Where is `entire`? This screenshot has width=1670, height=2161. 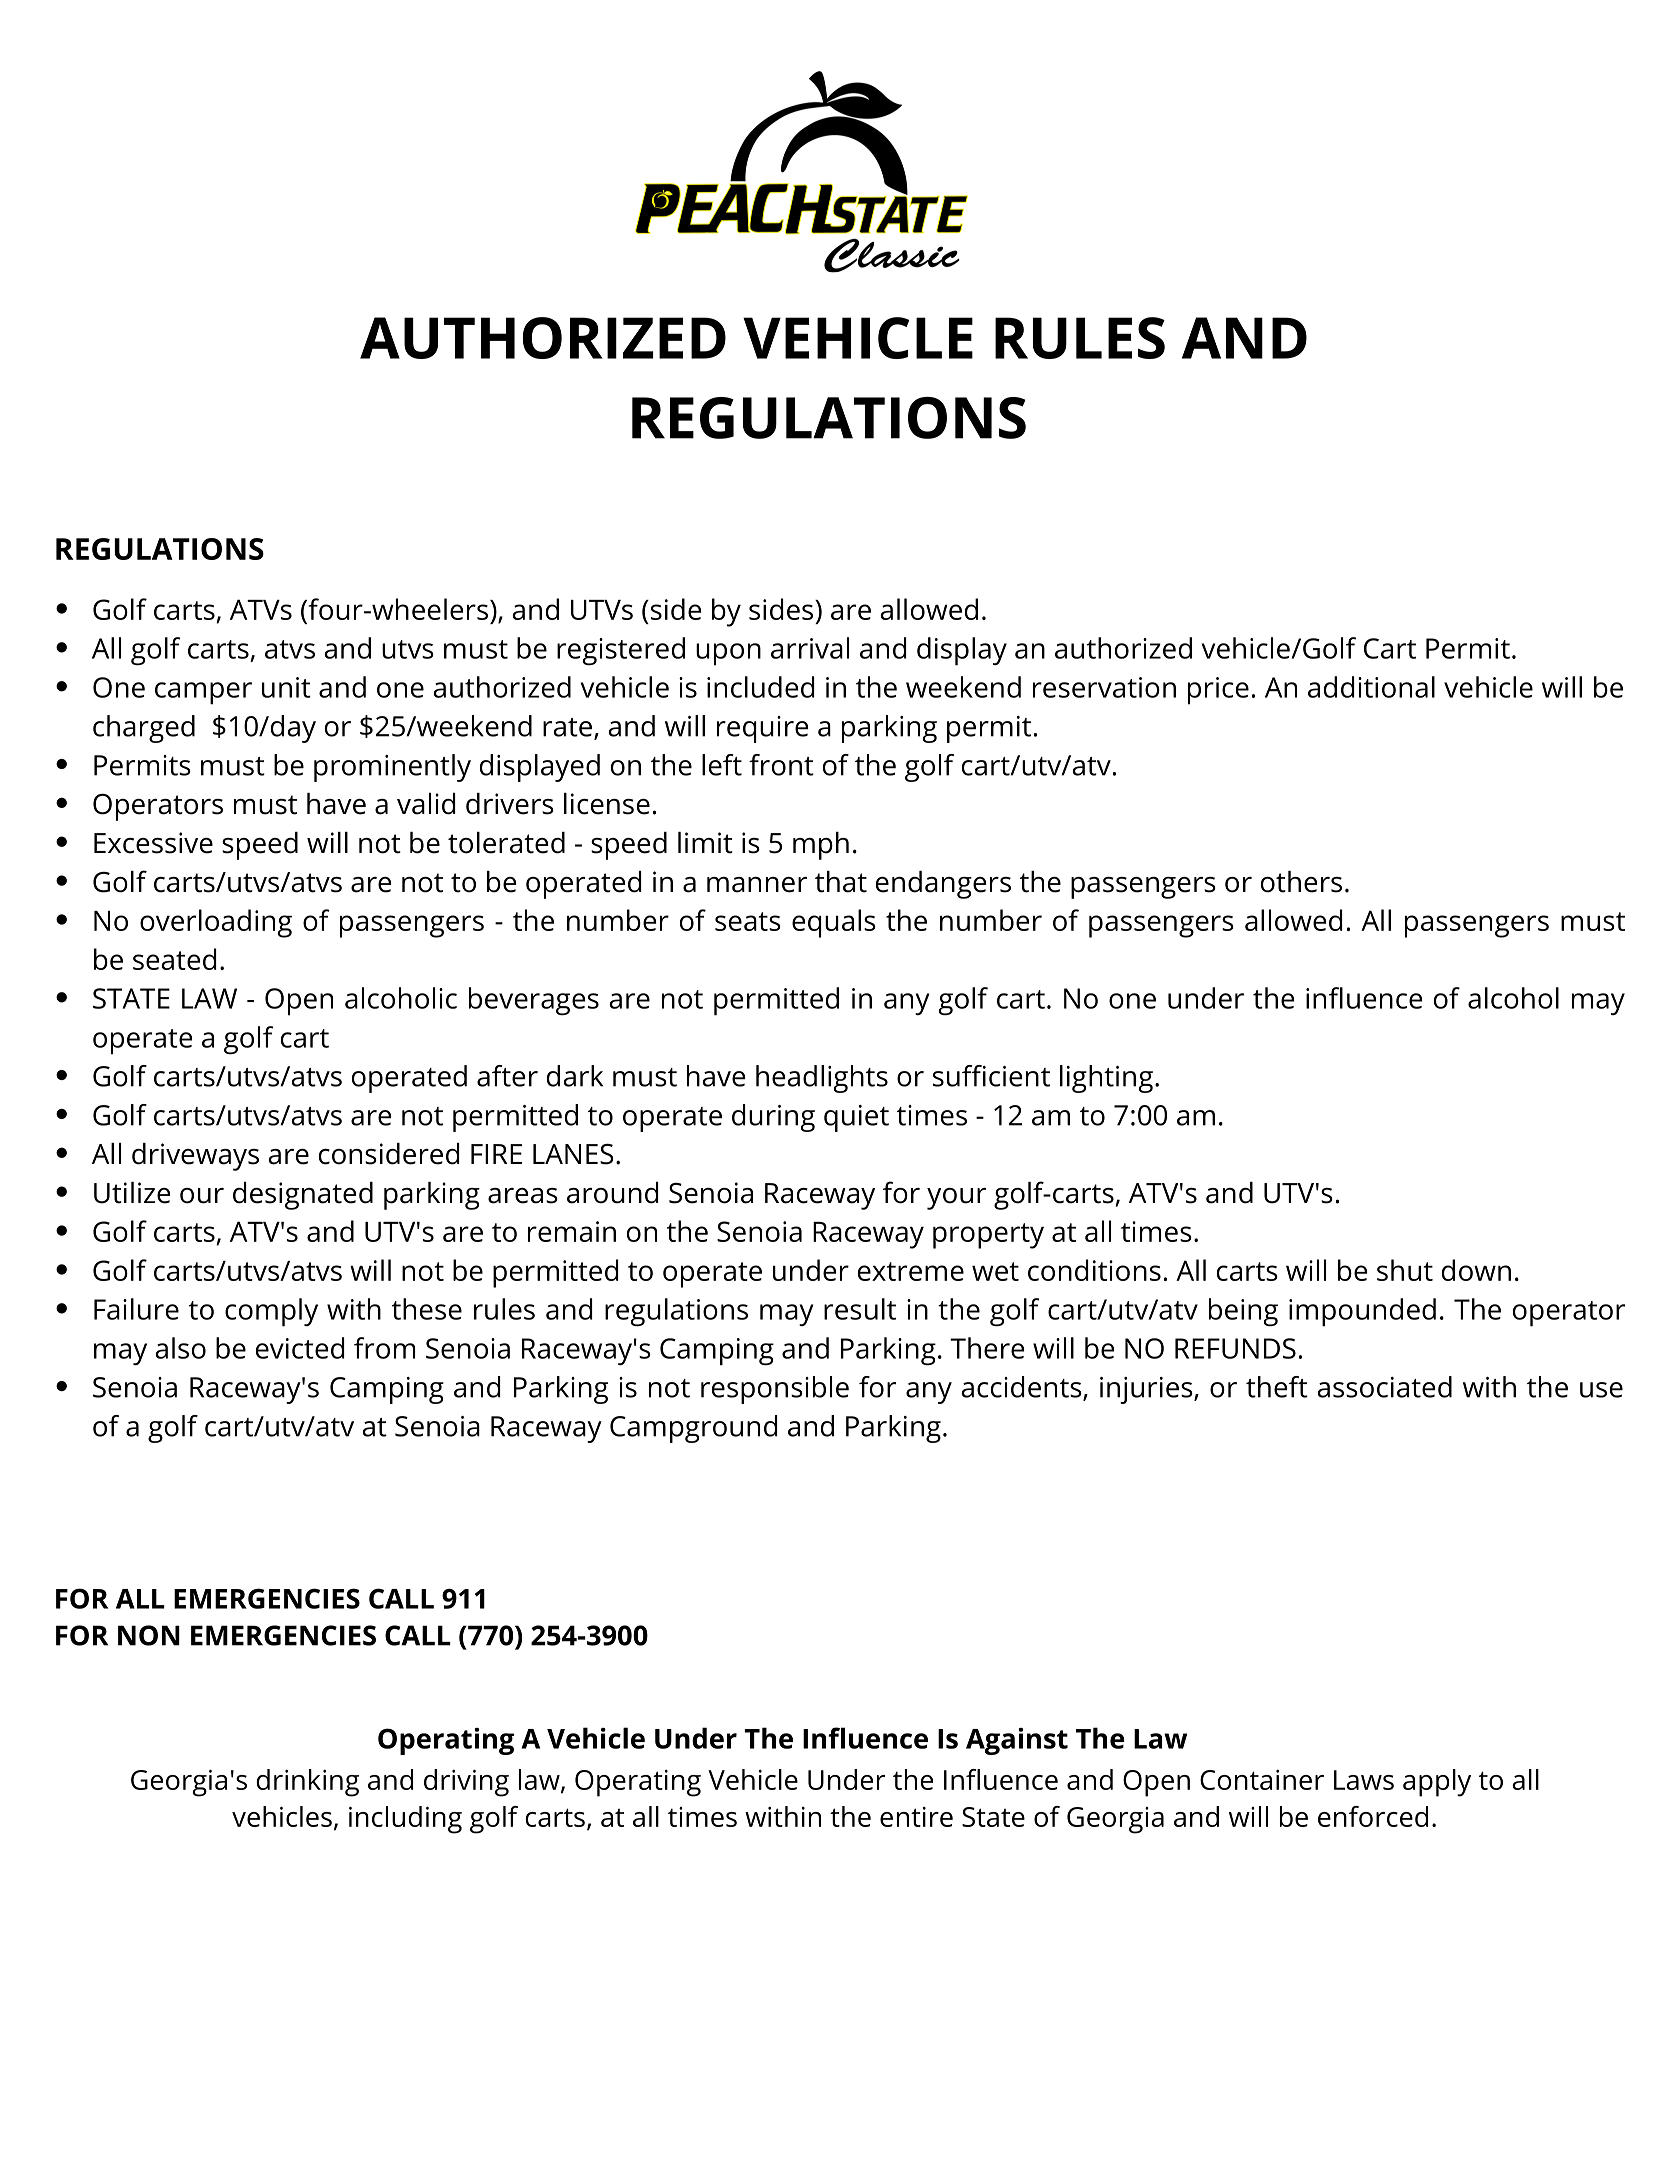
entire is located at coordinates (916, 1817).
